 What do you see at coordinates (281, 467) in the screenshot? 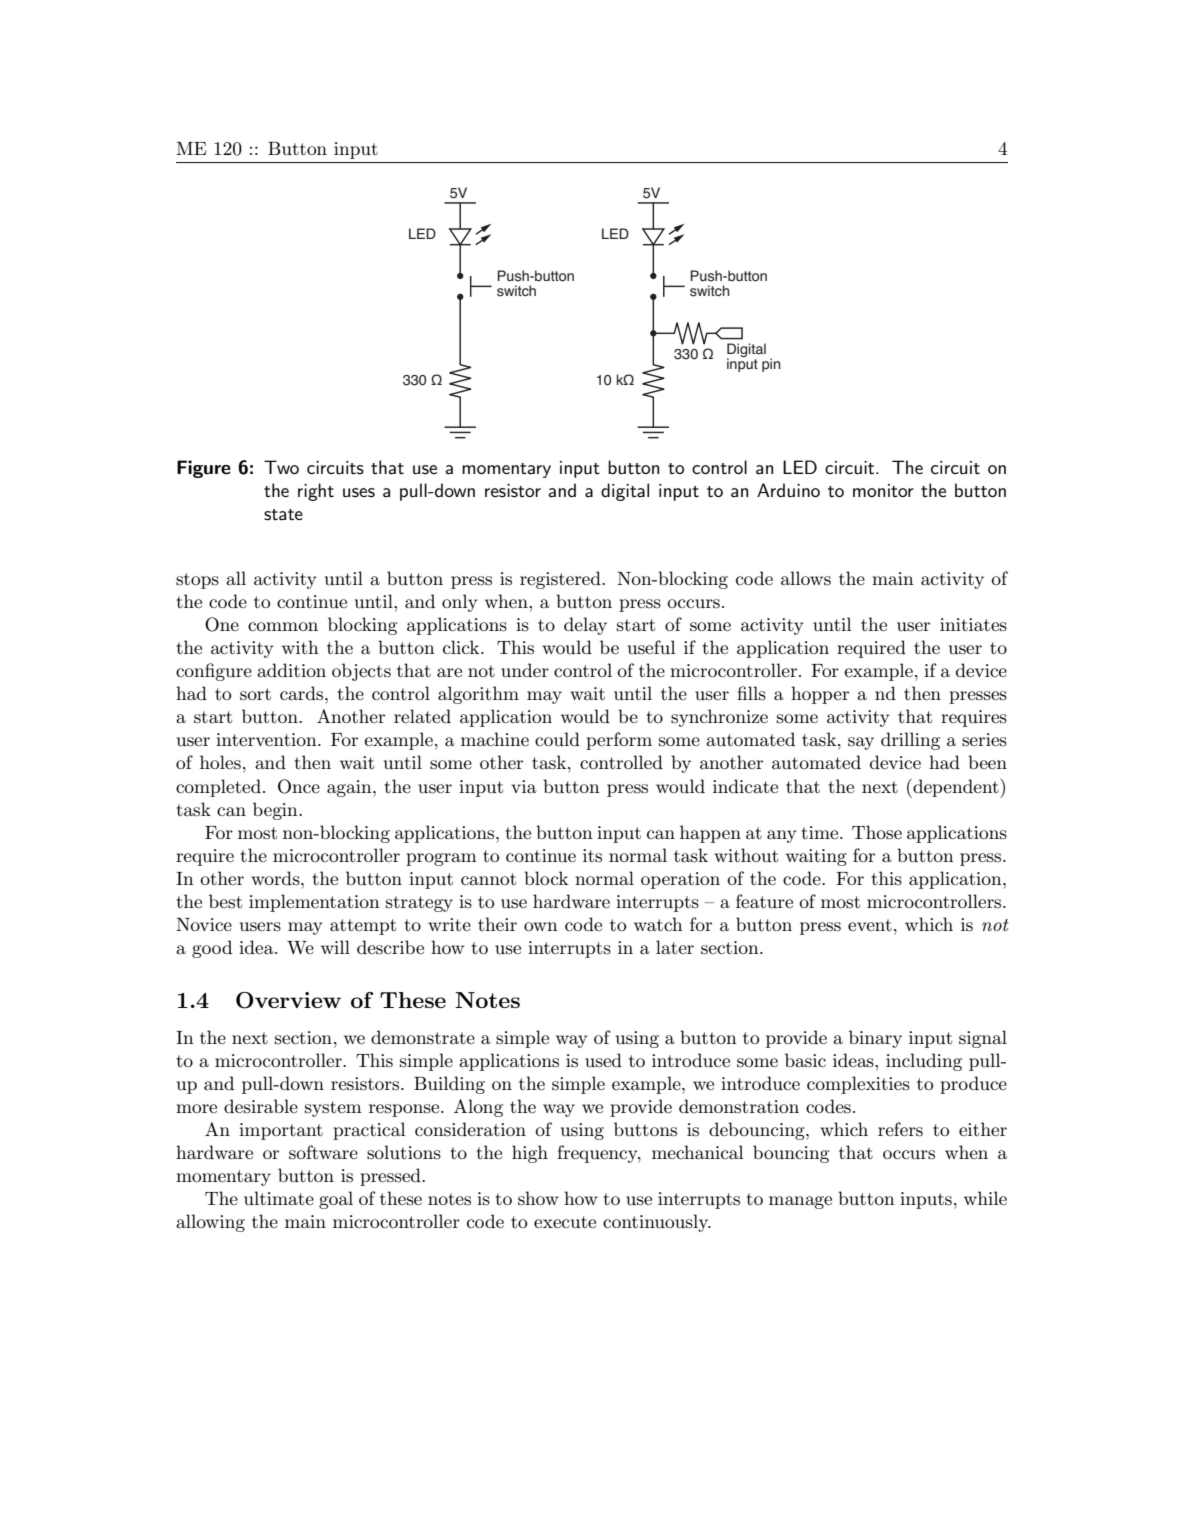
I see `Two` at bounding box center [281, 467].
